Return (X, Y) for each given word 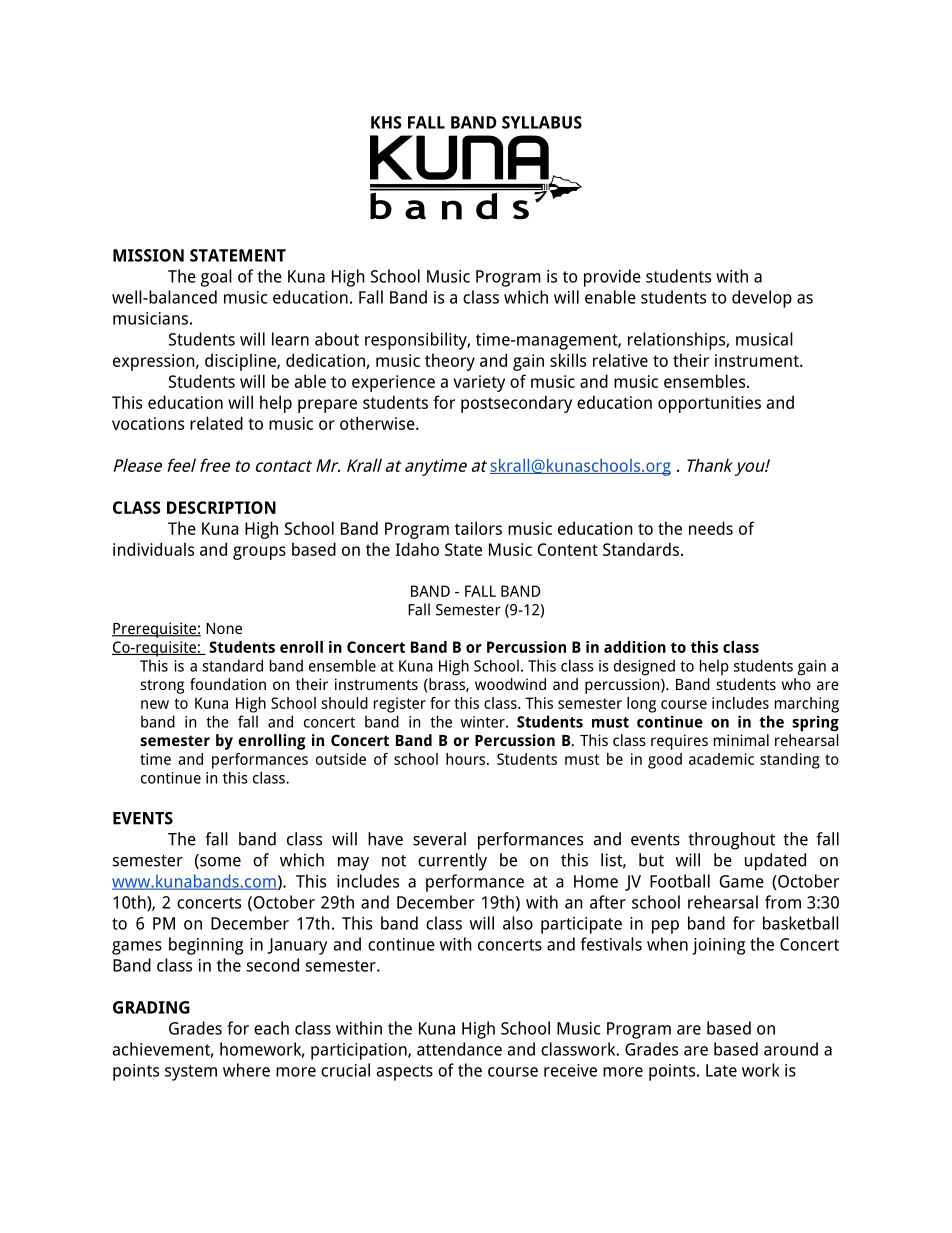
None (224, 628)
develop (762, 299)
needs (711, 528)
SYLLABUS (542, 122)
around (791, 1049)
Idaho (417, 549)
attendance (459, 1049)
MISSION (148, 255)
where (246, 1070)
